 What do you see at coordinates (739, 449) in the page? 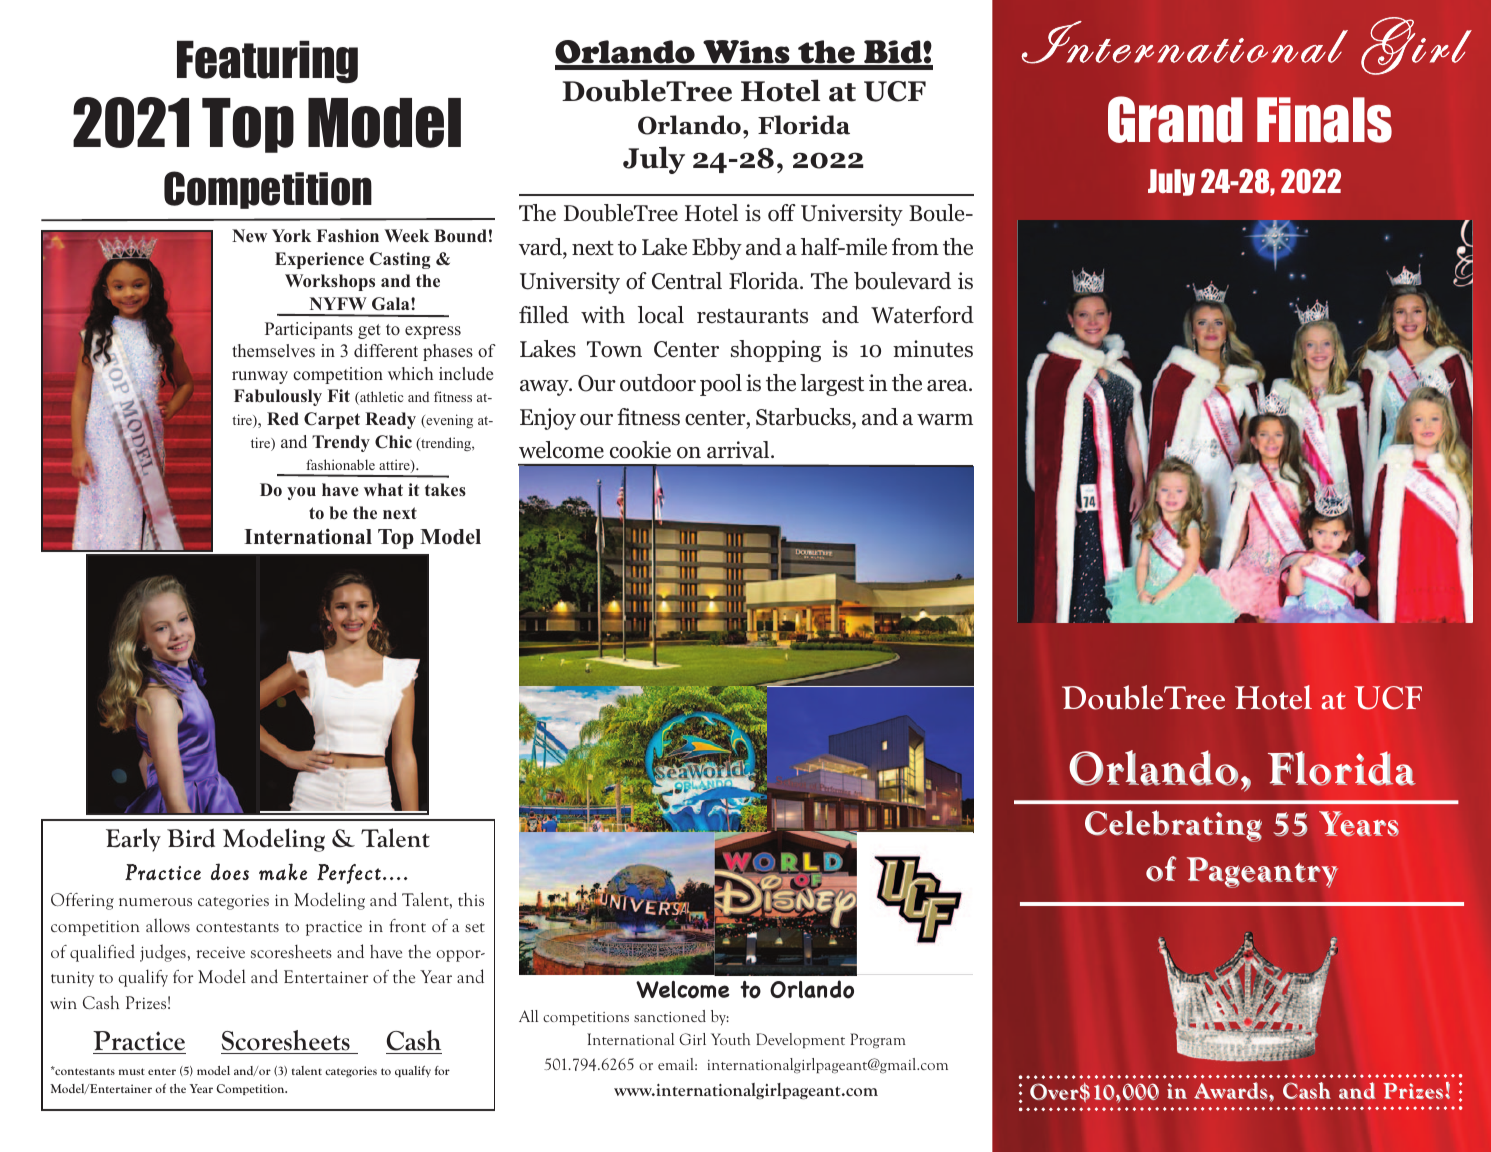
I see `arrival` at bounding box center [739, 449].
